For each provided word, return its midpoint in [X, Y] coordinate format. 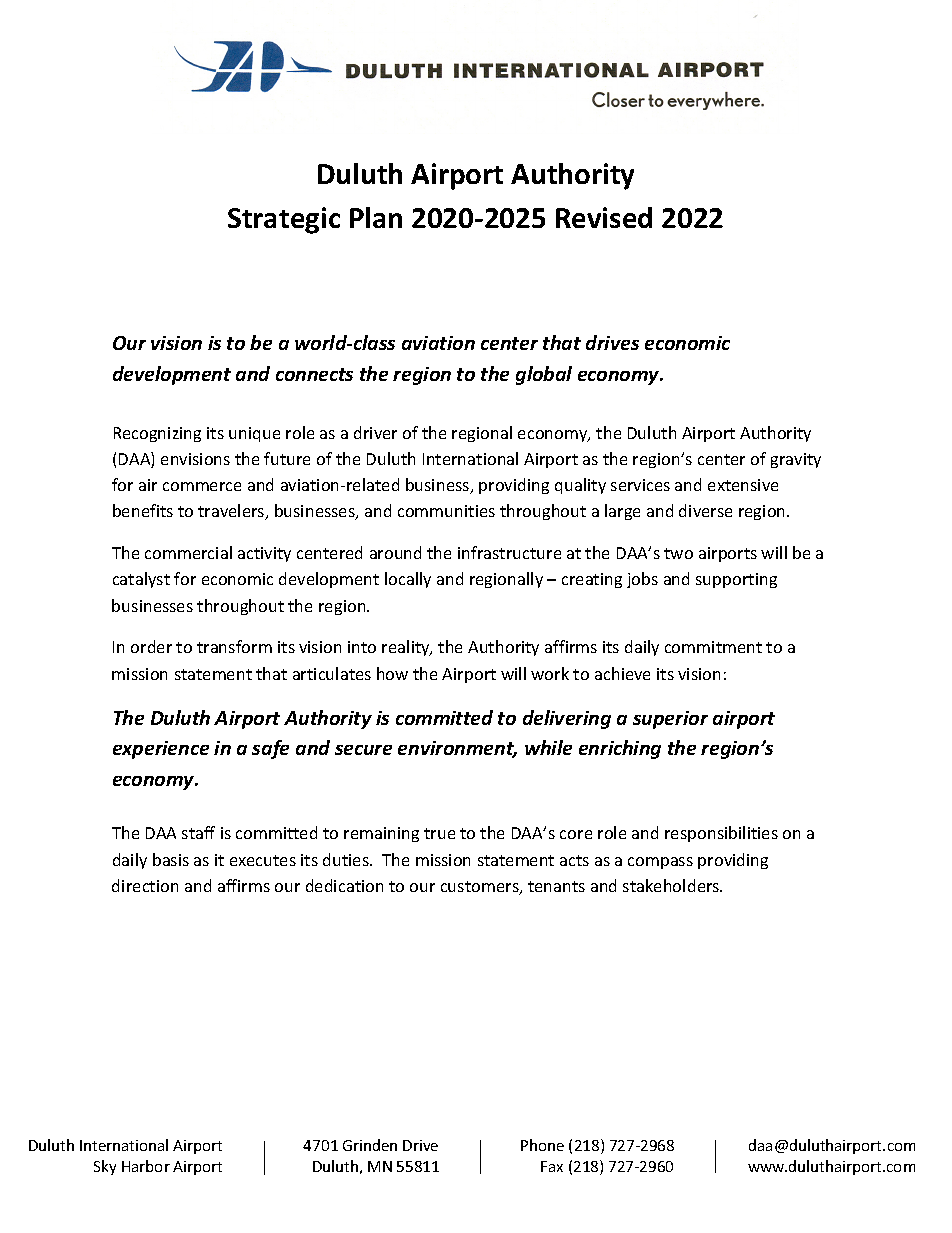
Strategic [284, 220]
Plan [376, 217]
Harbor [146, 1166]
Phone [542, 1145]
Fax [552, 1166]
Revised [604, 217]
